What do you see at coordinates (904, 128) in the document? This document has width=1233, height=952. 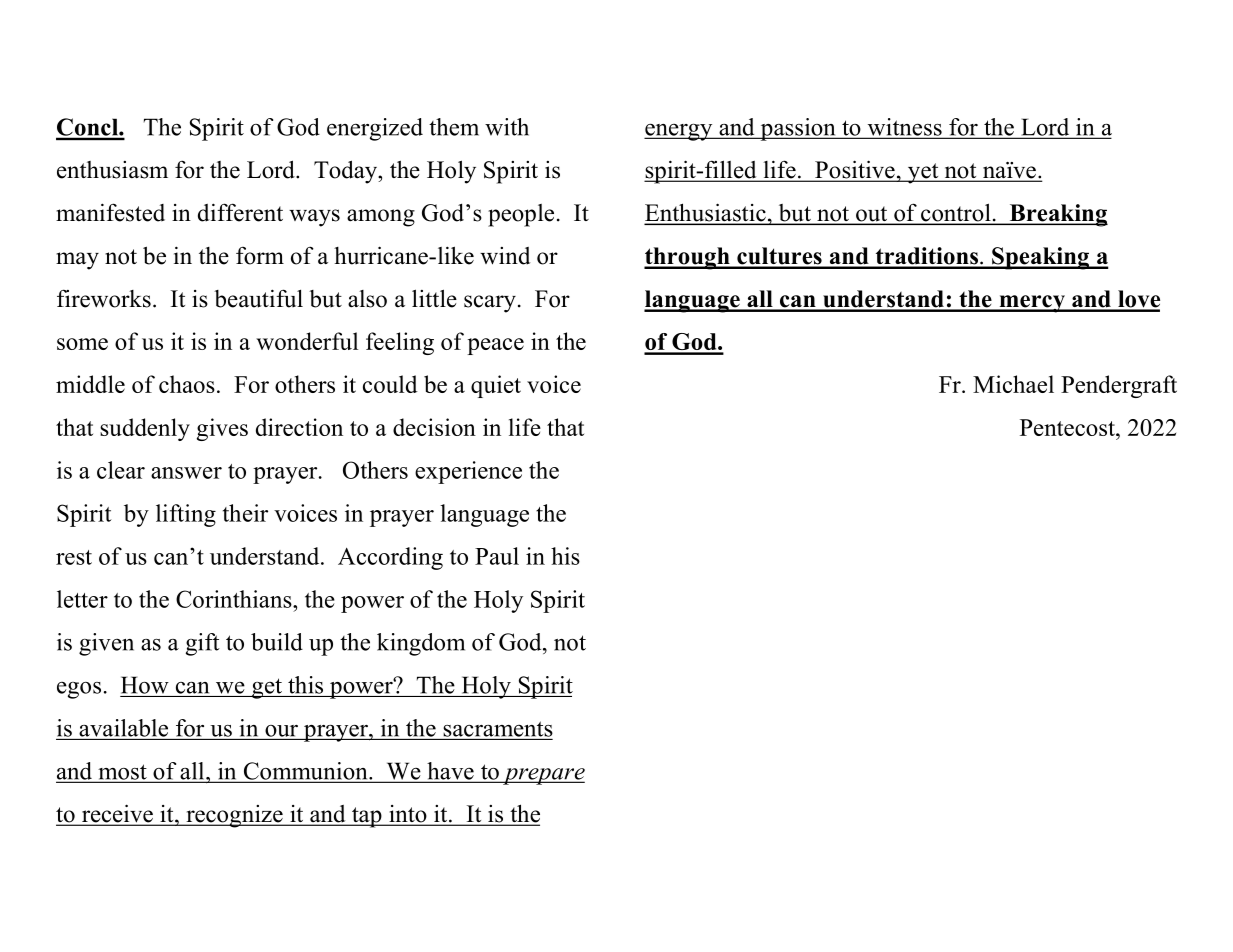 I see `witness` at bounding box center [904, 128].
